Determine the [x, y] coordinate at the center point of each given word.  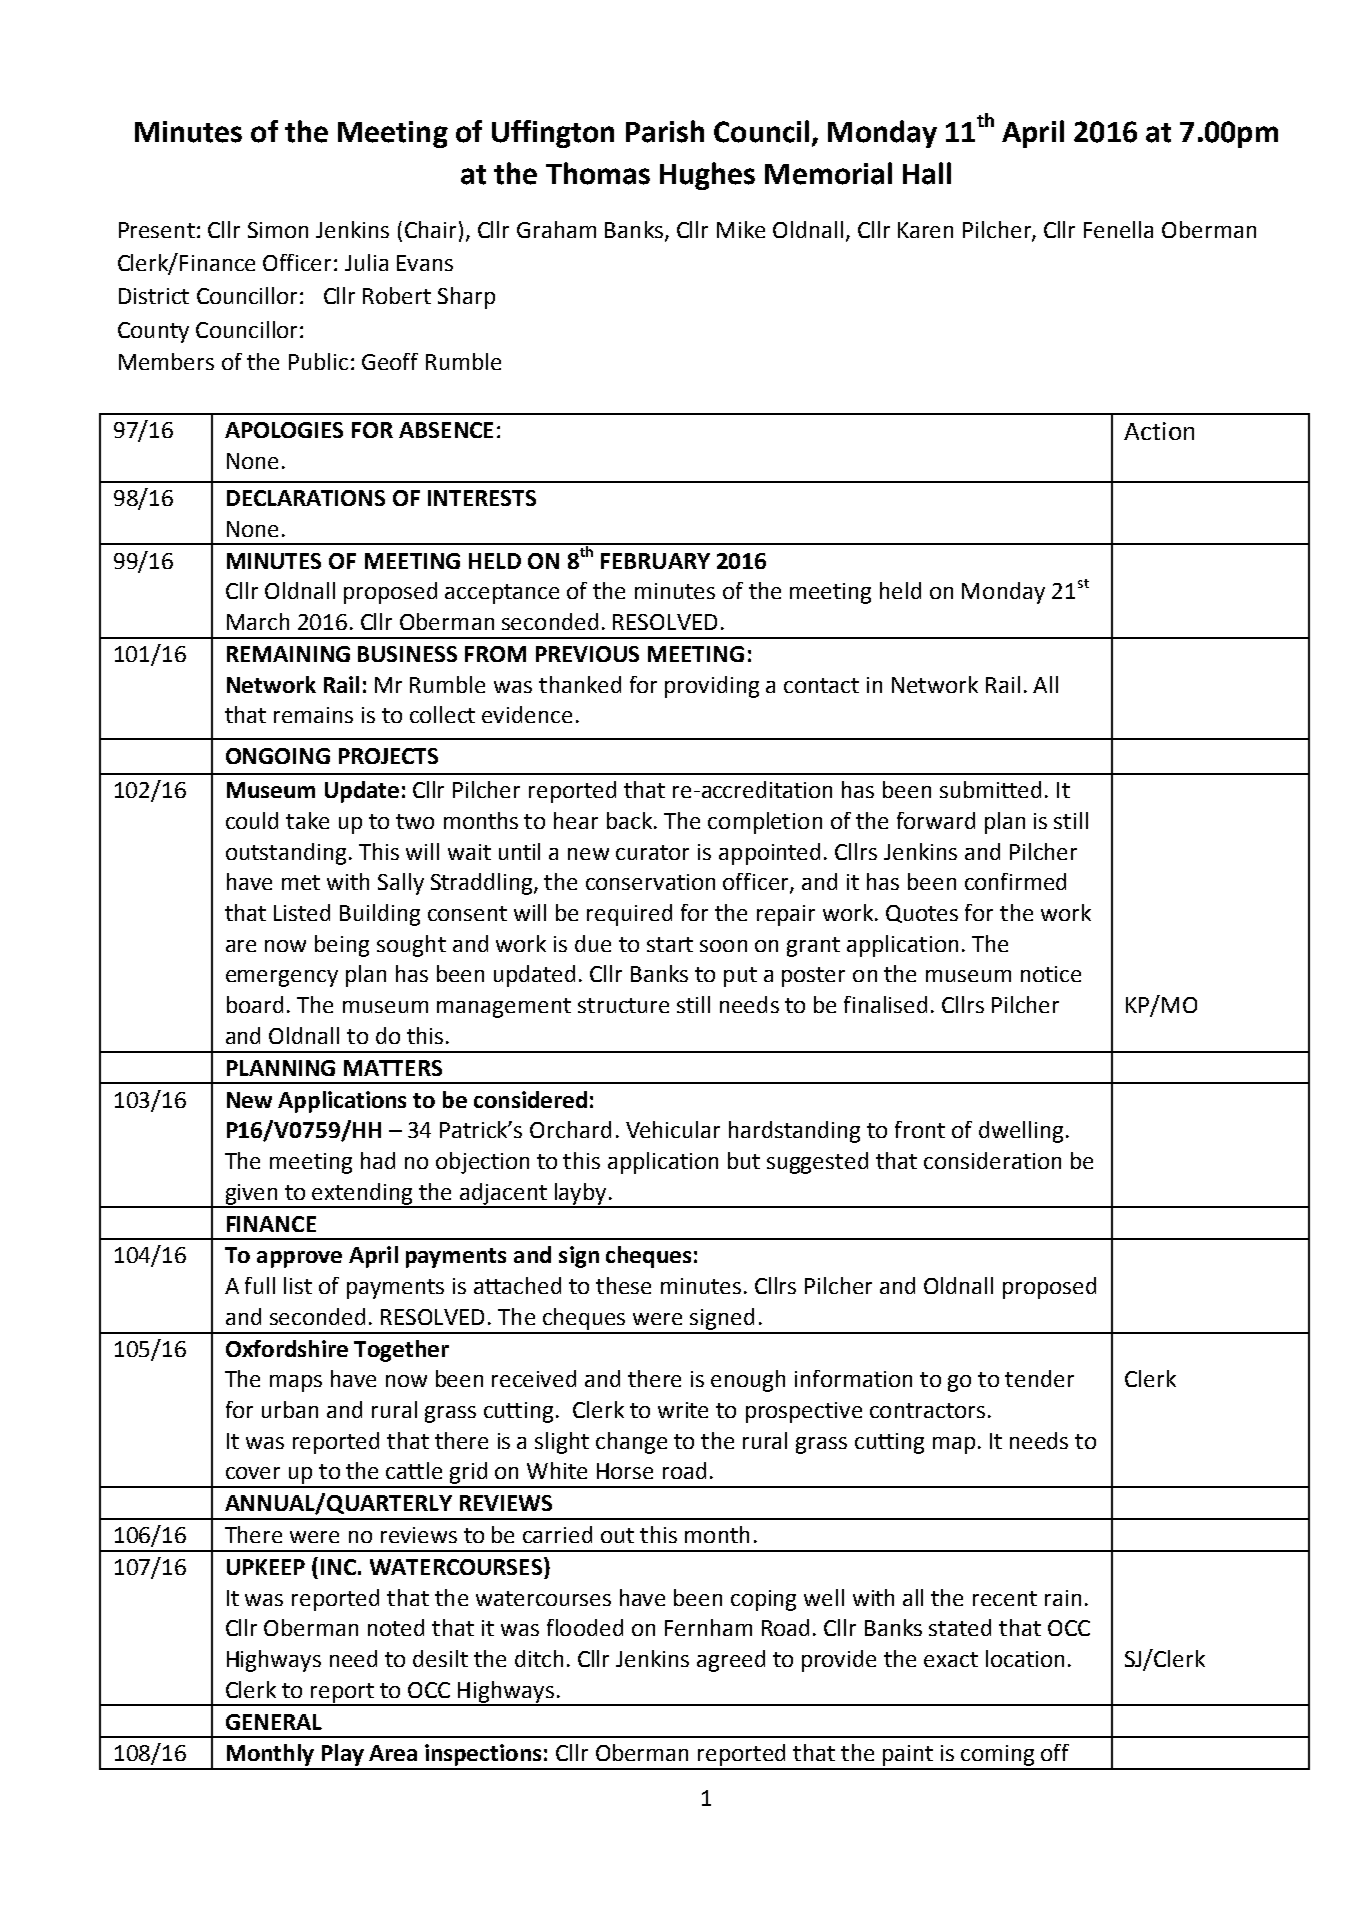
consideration [992, 1160]
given [251, 1195]
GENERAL [274, 1722]
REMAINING [288, 654]
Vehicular [673, 1129]
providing [712, 687]
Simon [278, 230]
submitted [990, 789]
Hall [927, 173]
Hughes [707, 176]
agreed [731, 1661]
